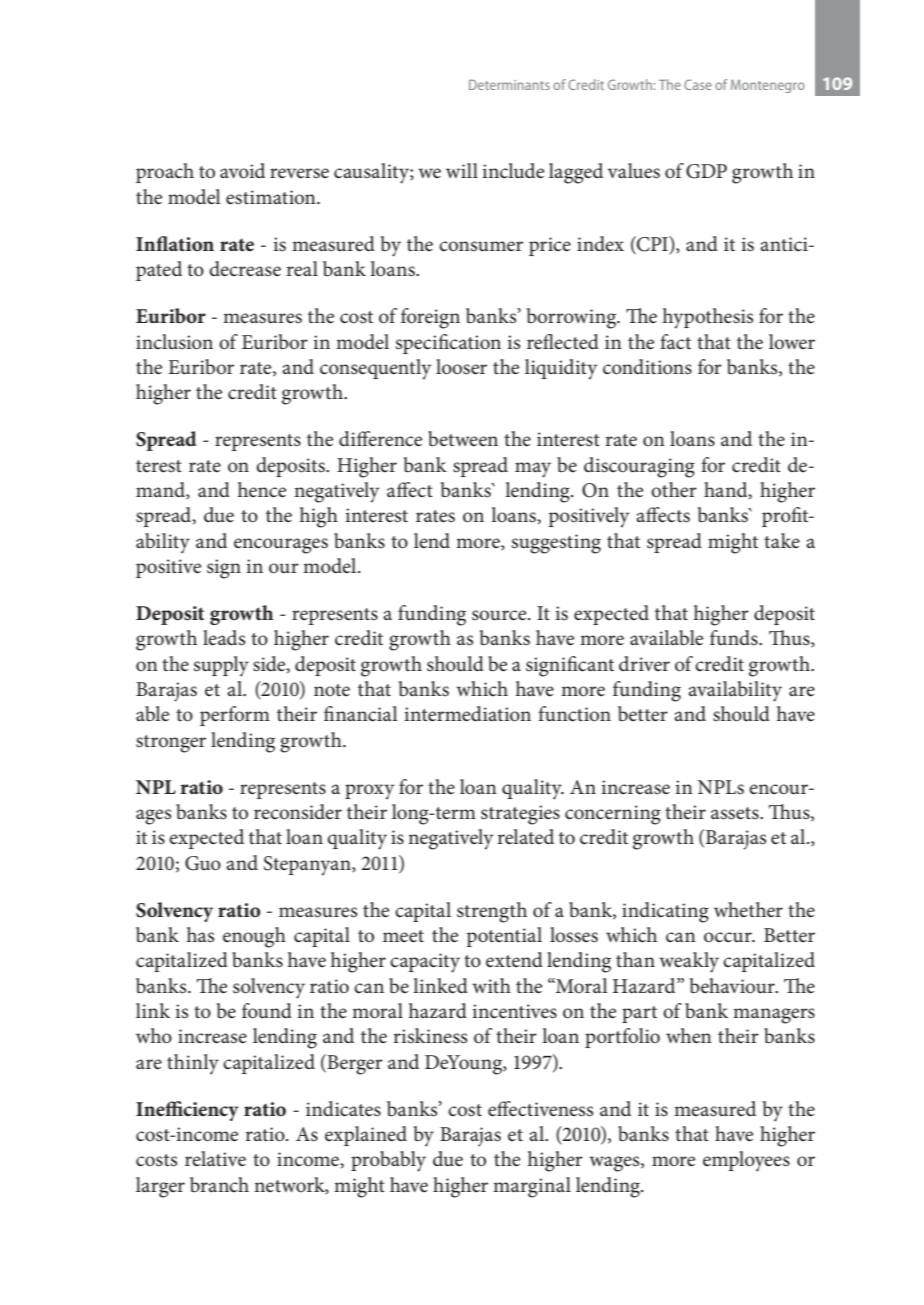  What do you see at coordinates (462, 170) in the page?
I see `will` at bounding box center [462, 170].
